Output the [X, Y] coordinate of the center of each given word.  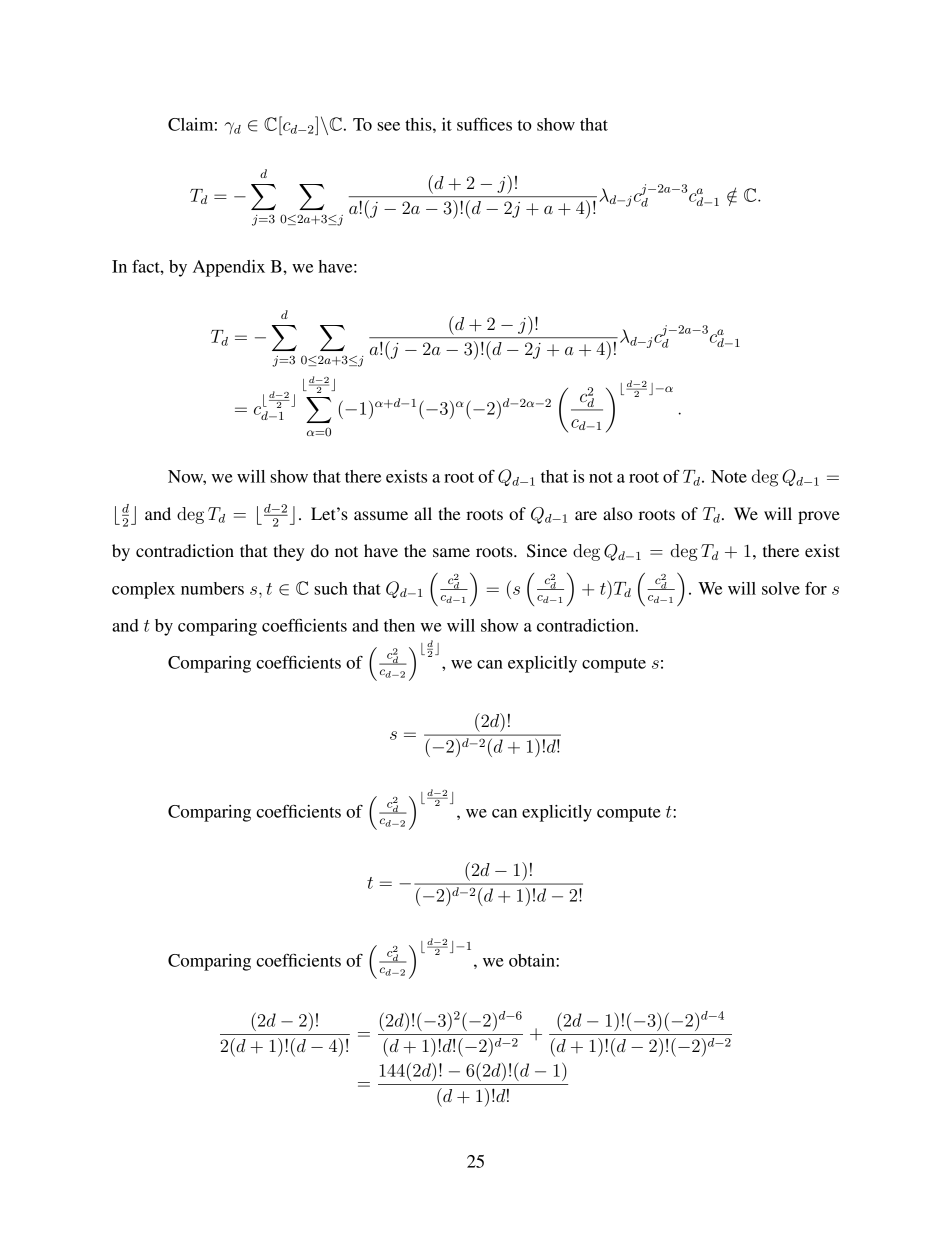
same [451, 552]
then [399, 625]
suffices [484, 124]
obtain [533, 960]
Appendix [229, 268]
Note [729, 476]
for [816, 588]
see [388, 126]
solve [781, 588]
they [289, 552]
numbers [212, 588]
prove [819, 517]
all [423, 513]
